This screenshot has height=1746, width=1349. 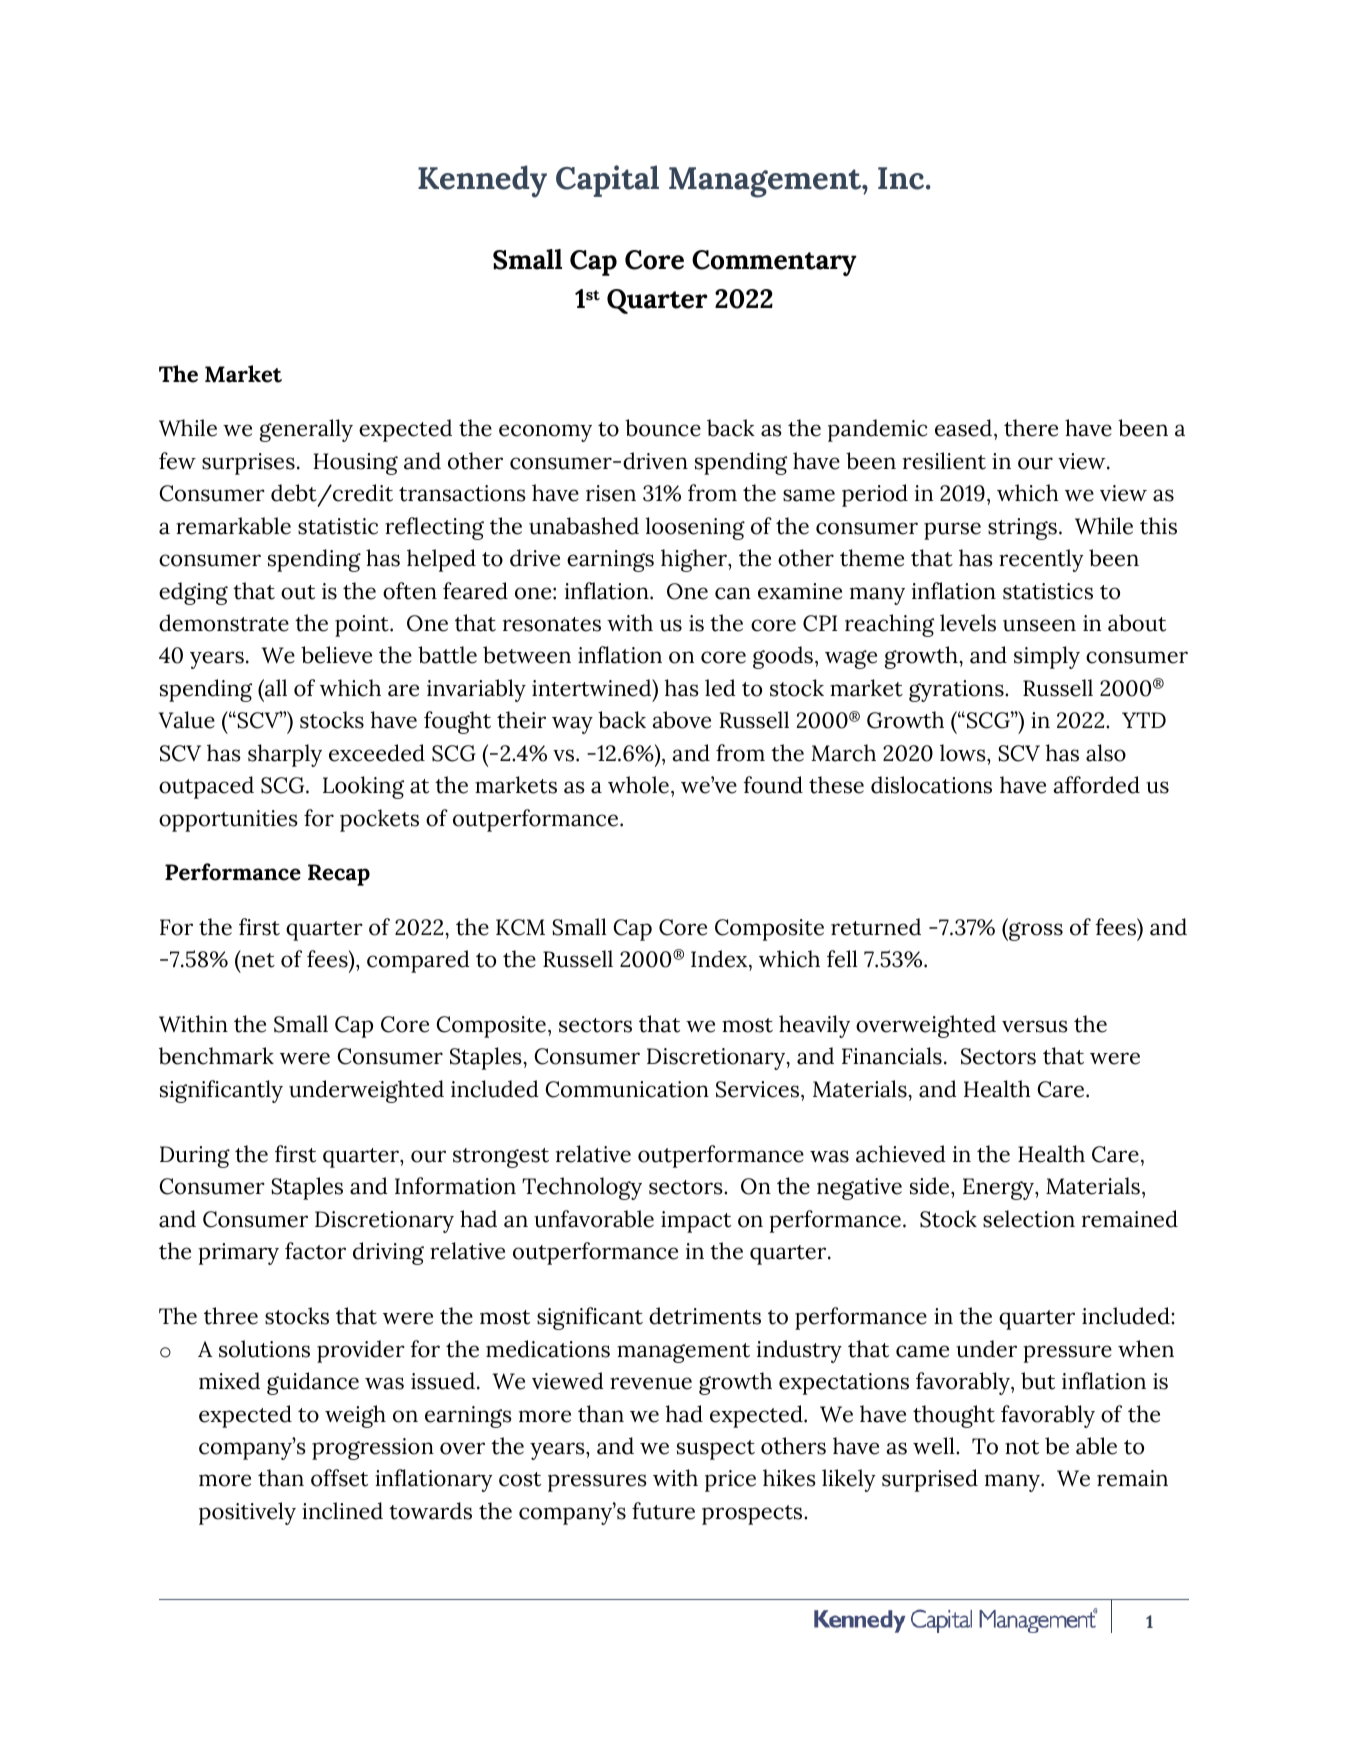 What do you see at coordinates (607, 181) in the screenshot?
I see `Capital` at bounding box center [607, 181].
